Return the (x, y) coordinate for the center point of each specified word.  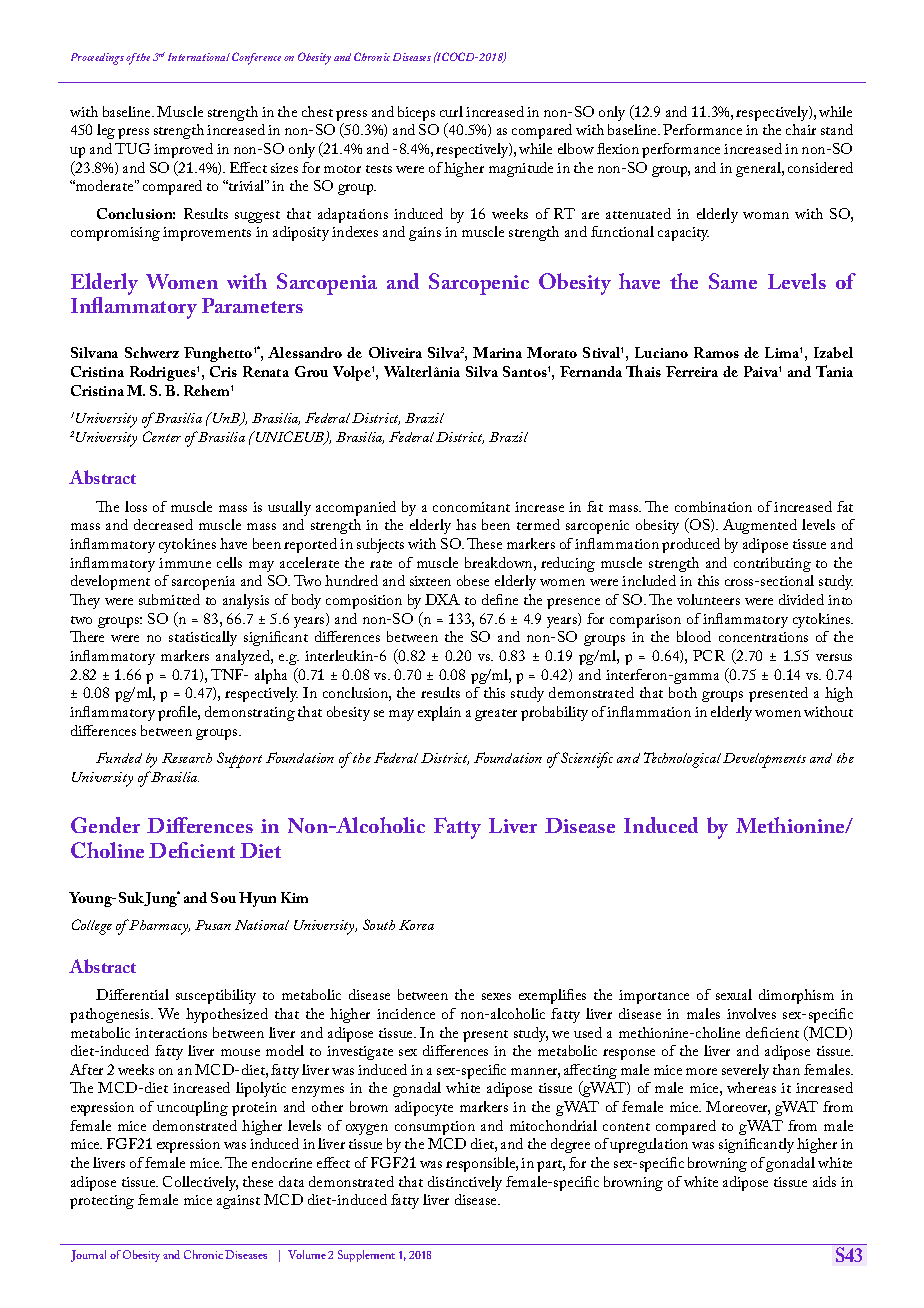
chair (801, 129)
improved (183, 150)
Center (162, 436)
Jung (162, 899)
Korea (416, 925)
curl (451, 111)
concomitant (471, 507)
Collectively (200, 1183)
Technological (682, 760)
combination (713, 506)
